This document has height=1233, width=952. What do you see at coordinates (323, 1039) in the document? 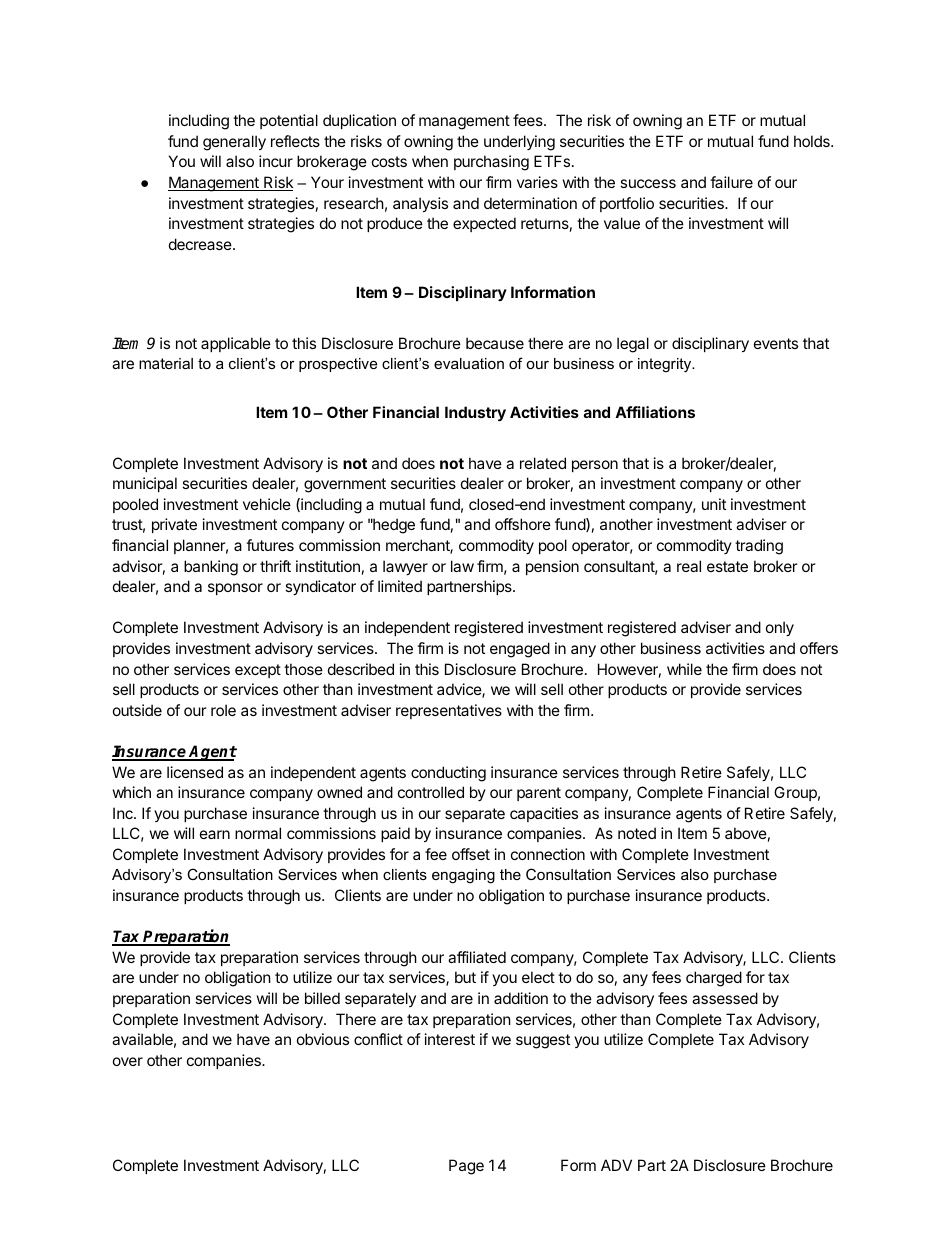
I see `obvious` at bounding box center [323, 1039].
